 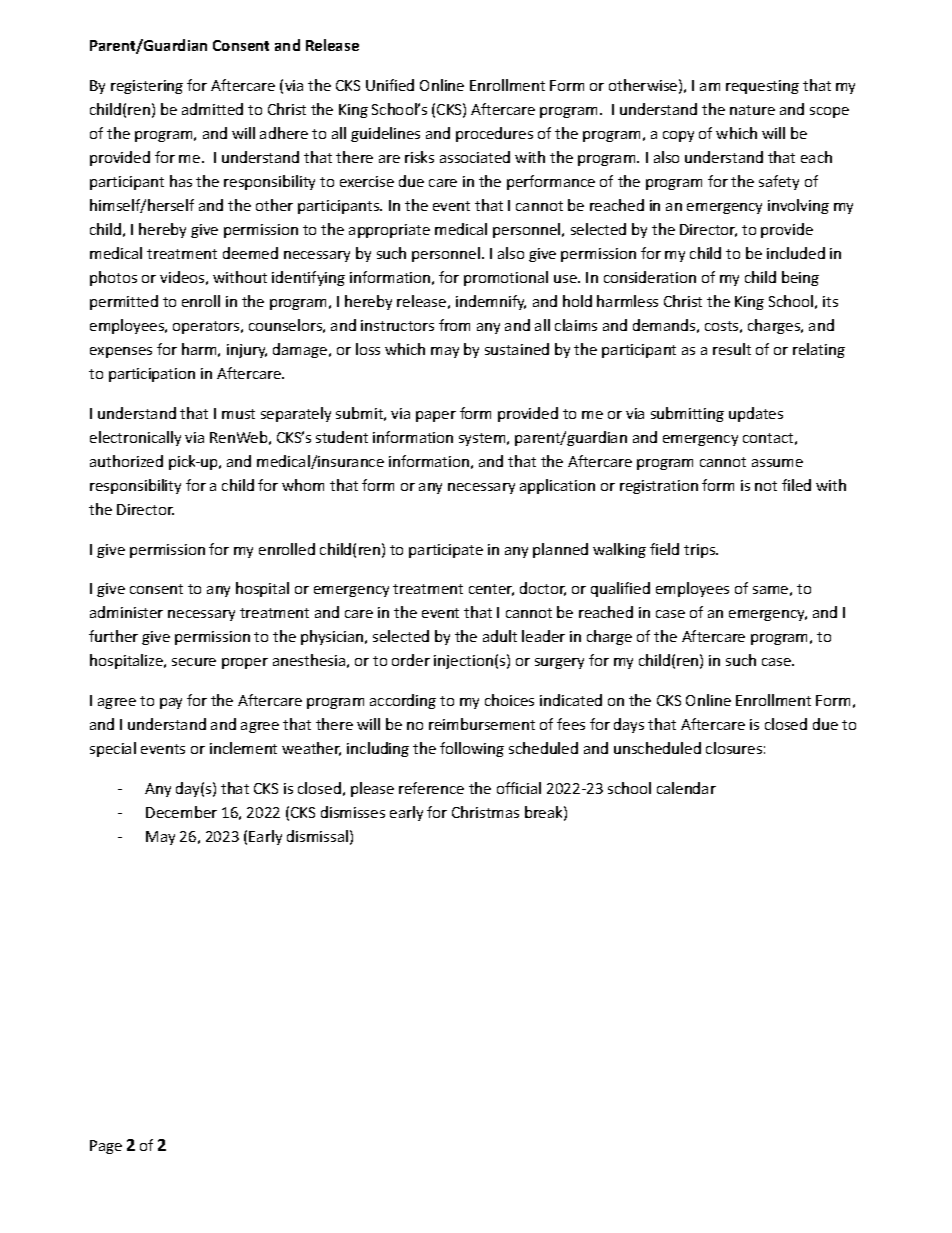 What do you see at coordinates (734, 748) in the page?
I see `closures` at bounding box center [734, 748].
